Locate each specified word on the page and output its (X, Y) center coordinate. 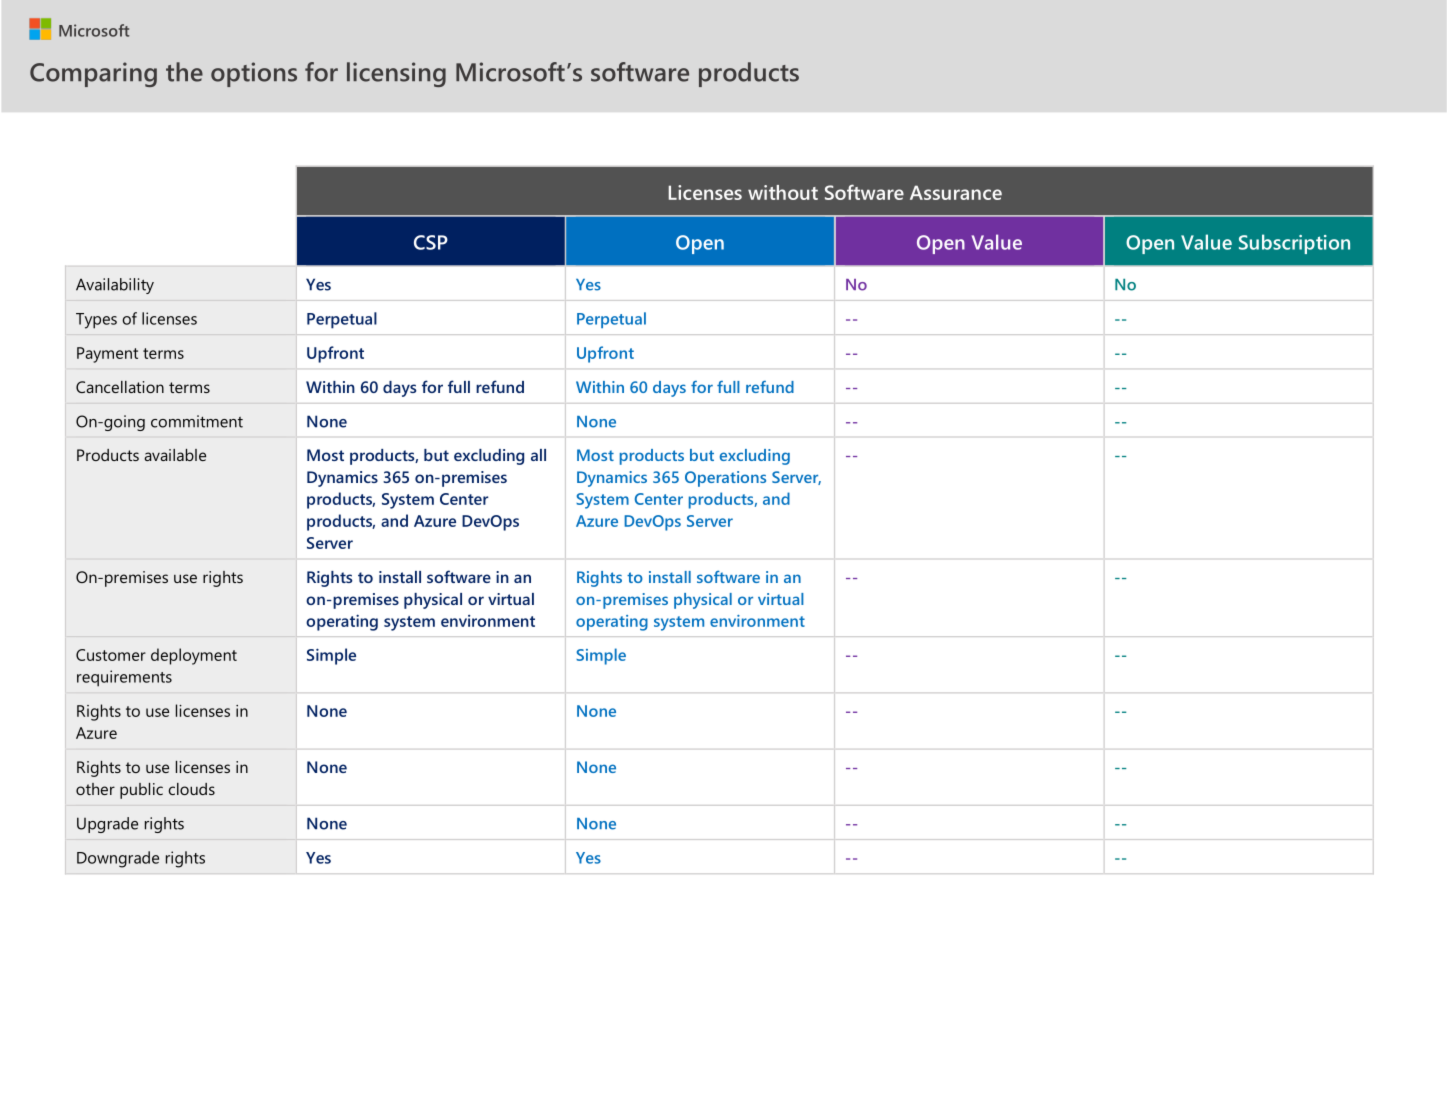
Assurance (956, 192)
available (175, 455)
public (141, 791)
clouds (192, 789)
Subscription (1294, 244)
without (783, 192)
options (254, 74)
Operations (725, 479)
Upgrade (107, 825)
